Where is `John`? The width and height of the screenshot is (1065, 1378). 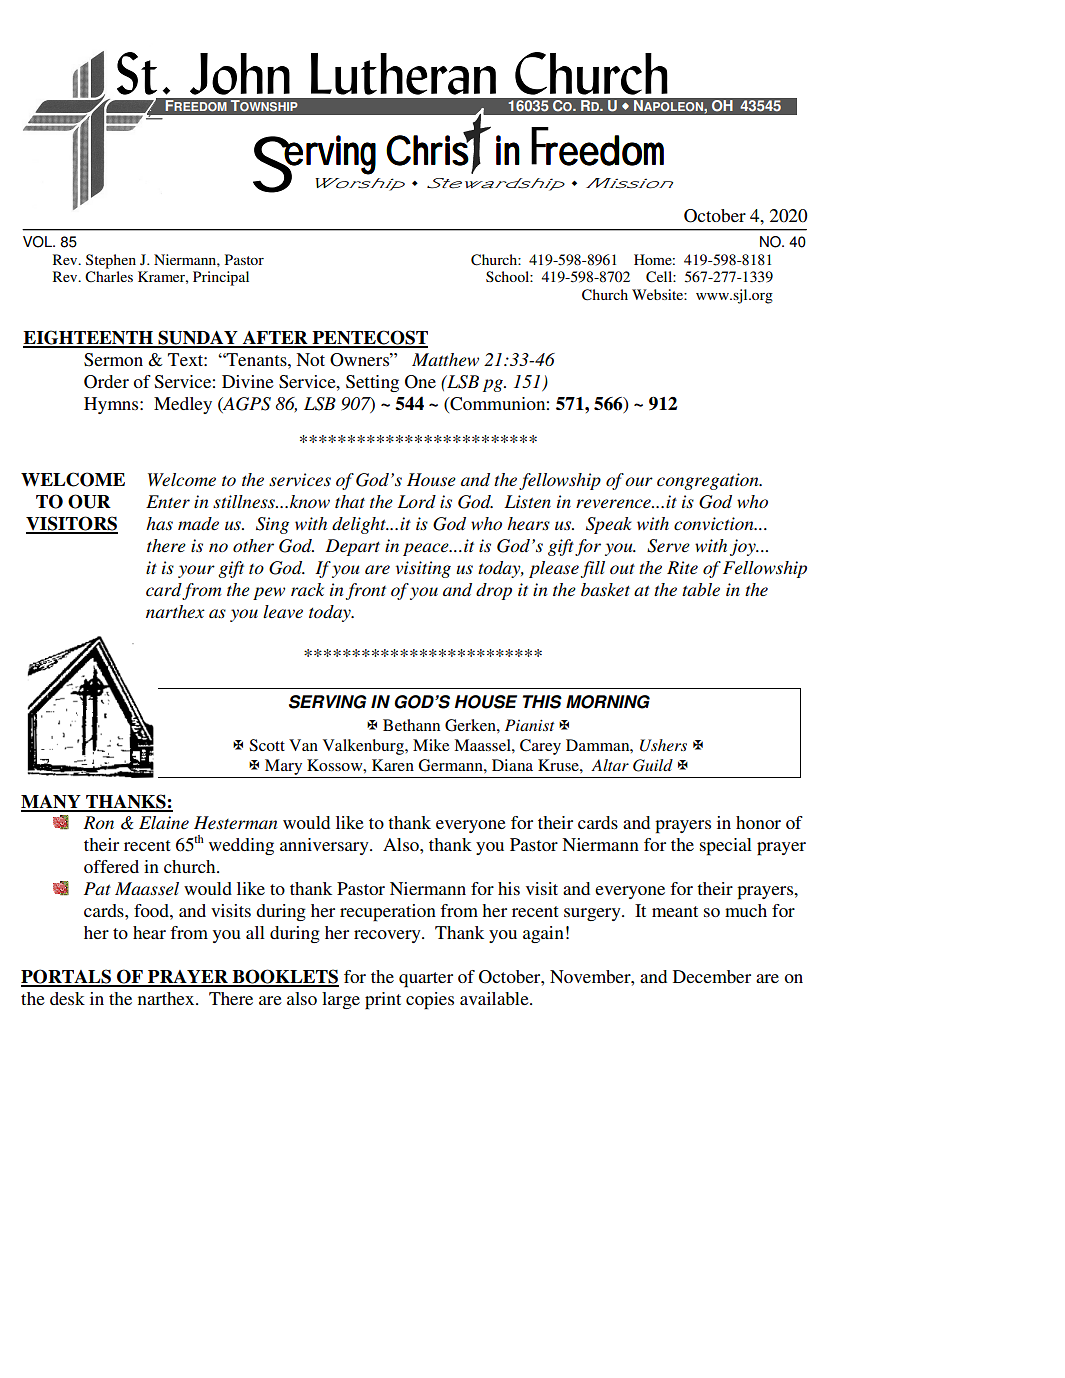 John is located at coordinates (240, 74).
